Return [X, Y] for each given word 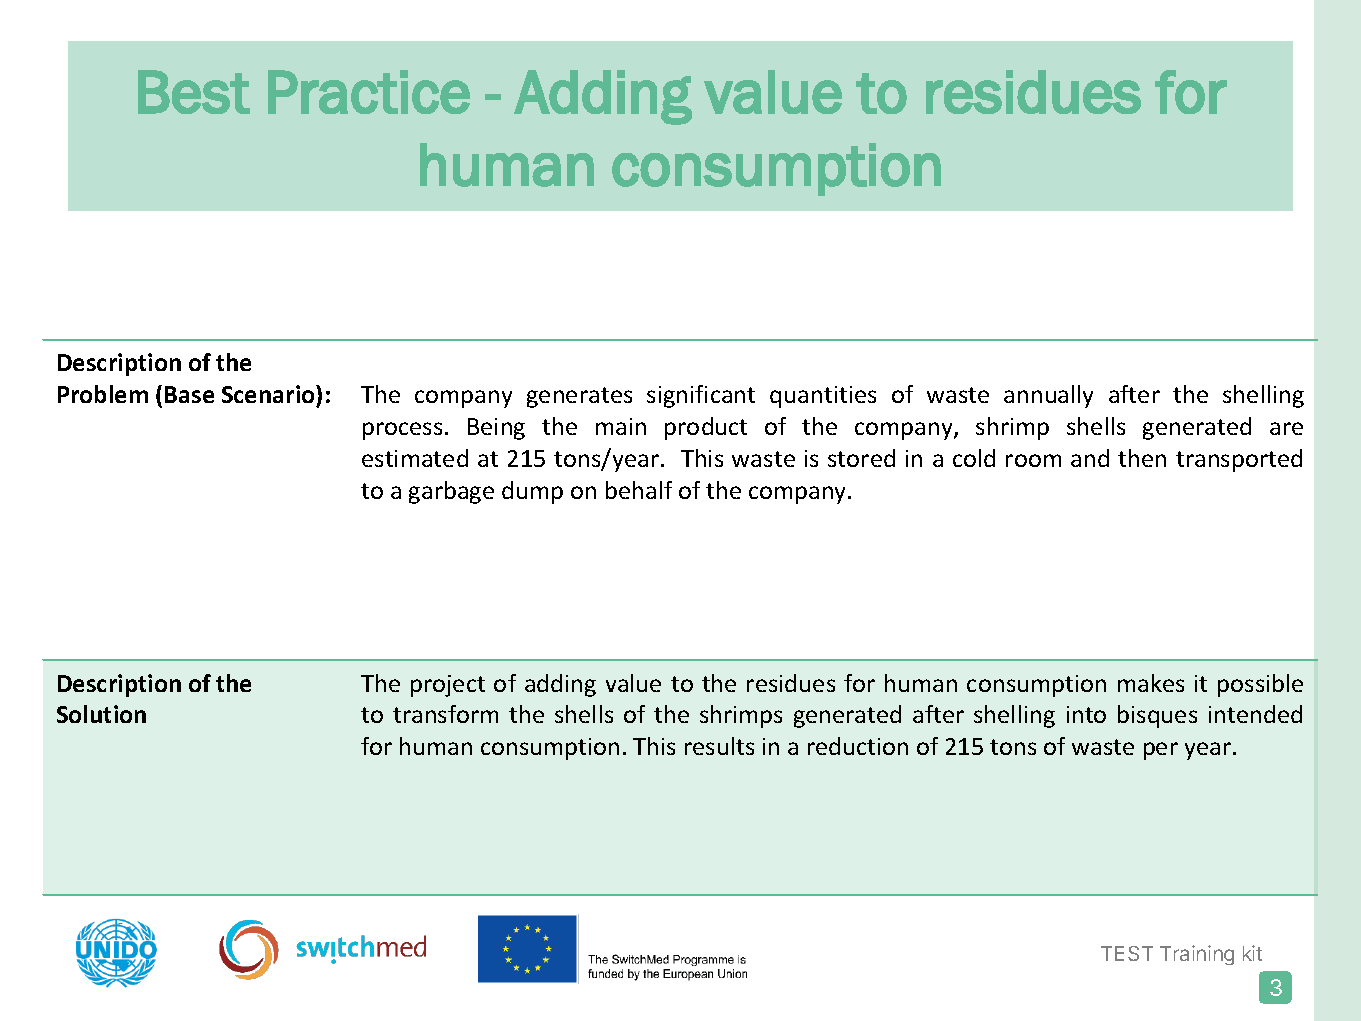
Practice [369, 92]
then [1142, 458]
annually [1048, 396]
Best [194, 92]
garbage [451, 492]
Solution [101, 714]
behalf [639, 490]
